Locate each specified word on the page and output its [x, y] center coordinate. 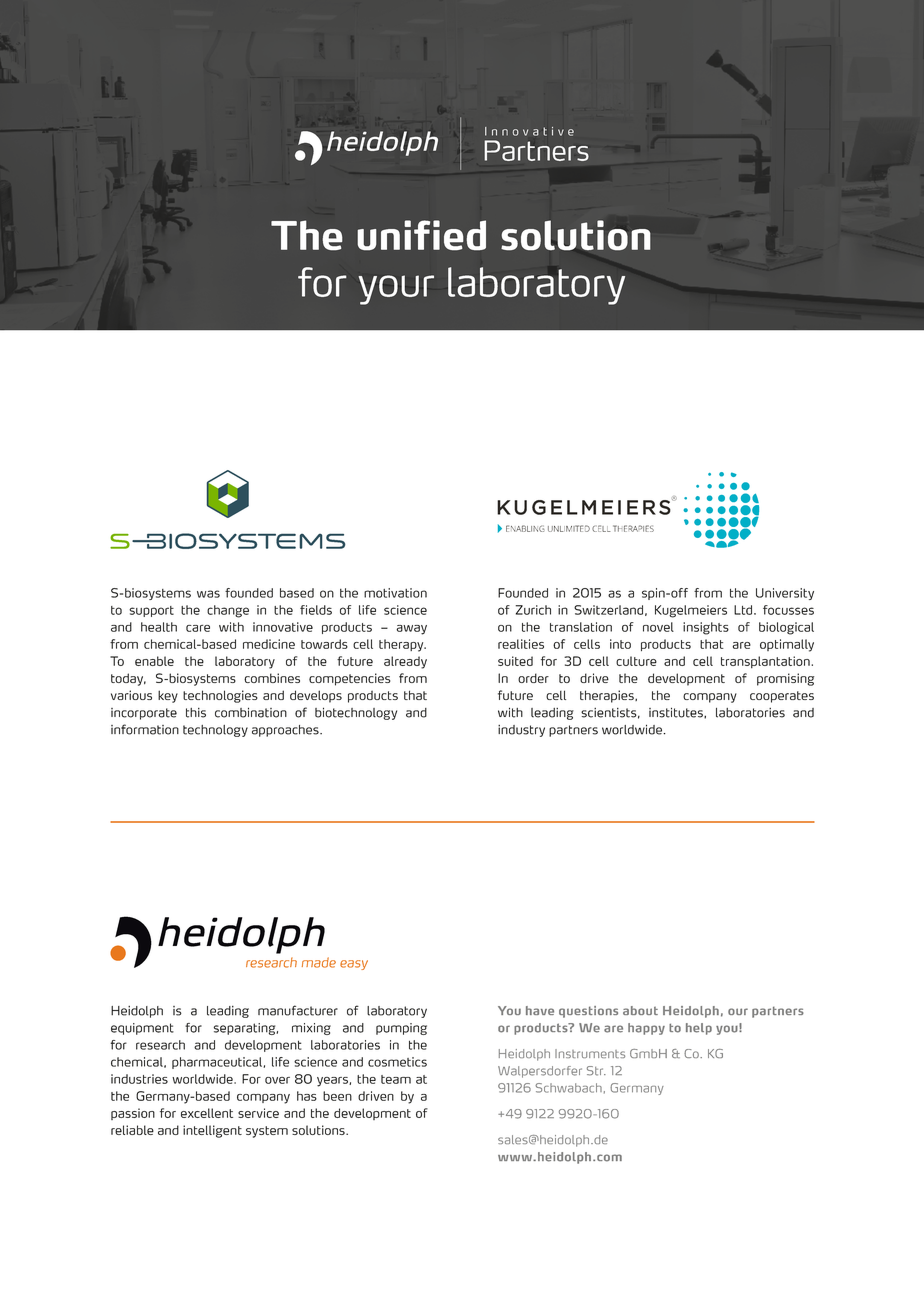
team [396, 1079]
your [396, 290]
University [785, 594]
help [699, 1029]
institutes [677, 713]
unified [422, 235]
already [405, 662]
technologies [220, 696]
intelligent [212, 1131]
